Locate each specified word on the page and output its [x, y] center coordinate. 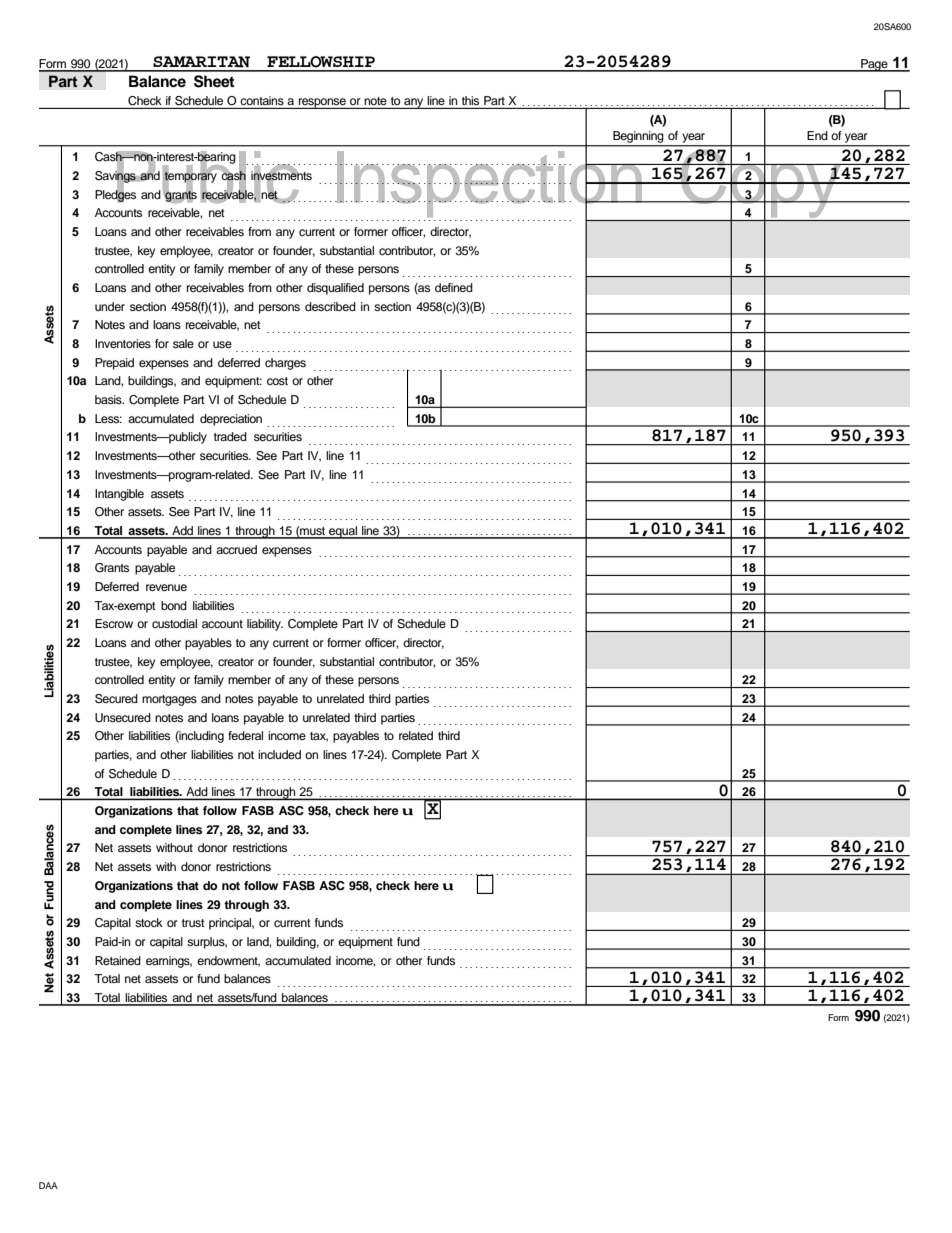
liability [265, 625]
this [470, 100]
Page [874, 65]
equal [343, 532]
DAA [48, 1185]
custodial [174, 623]
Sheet [214, 81]
